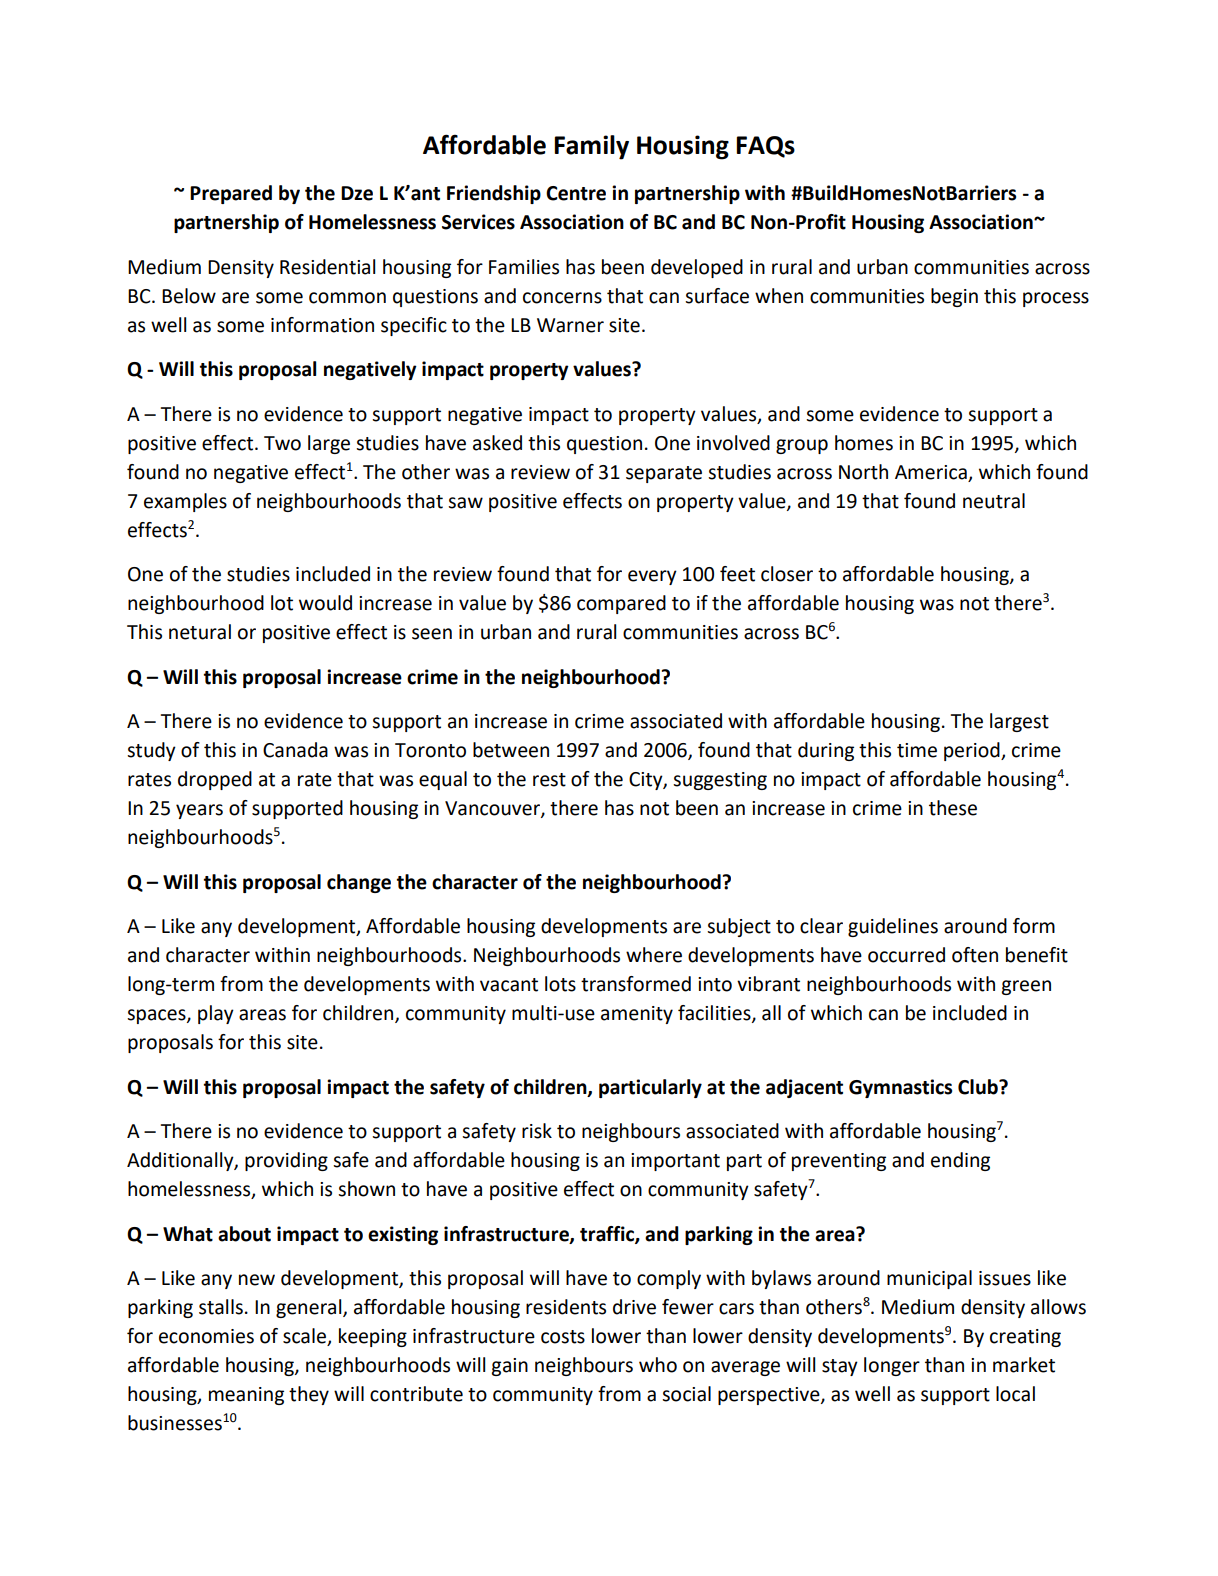 The image size is (1218, 1576). What do you see at coordinates (563, 1337) in the screenshot?
I see `costs` at bounding box center [563, 1337].
